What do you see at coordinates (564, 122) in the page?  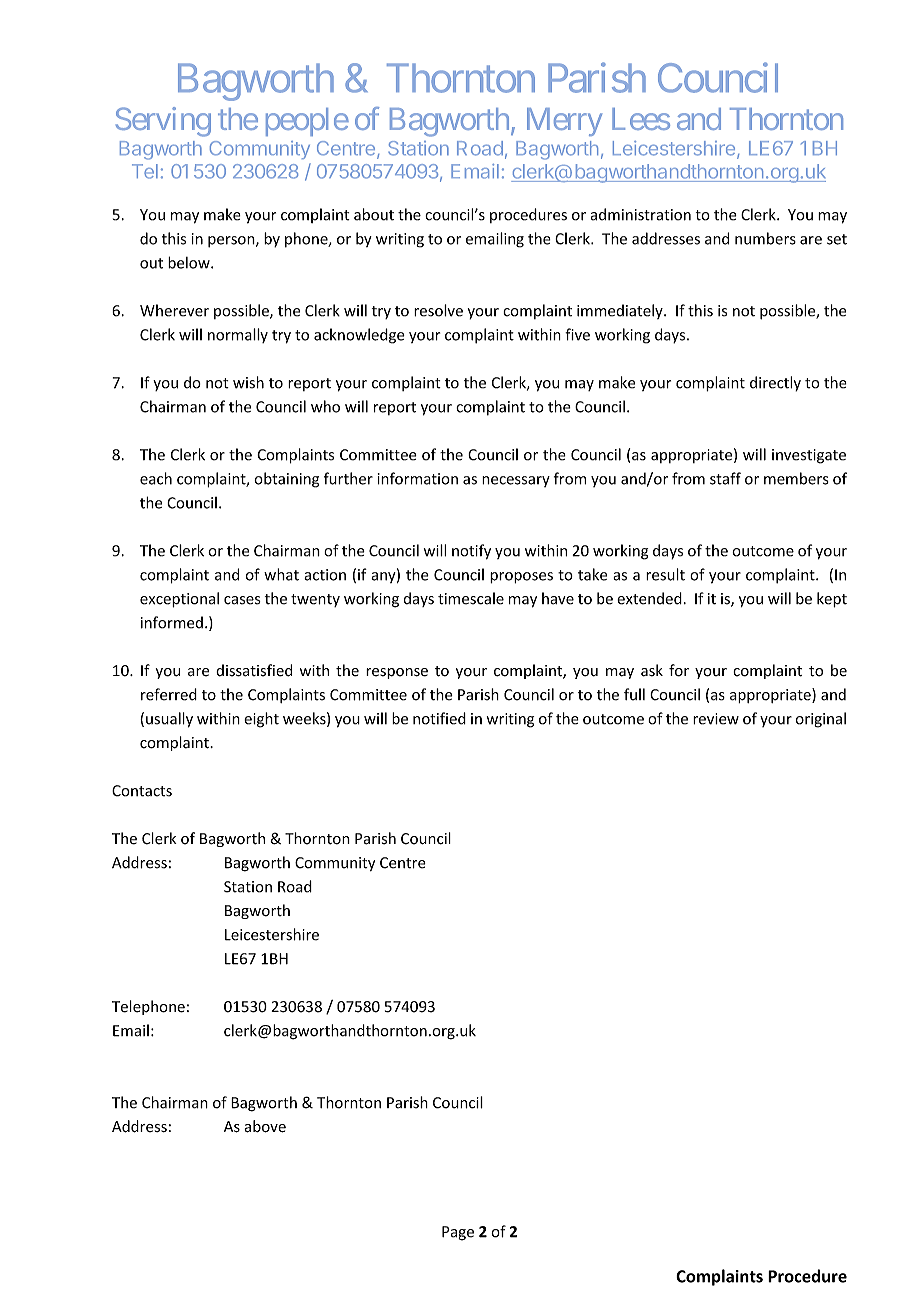 I see `Merry` at bounding box center [564, 122].
